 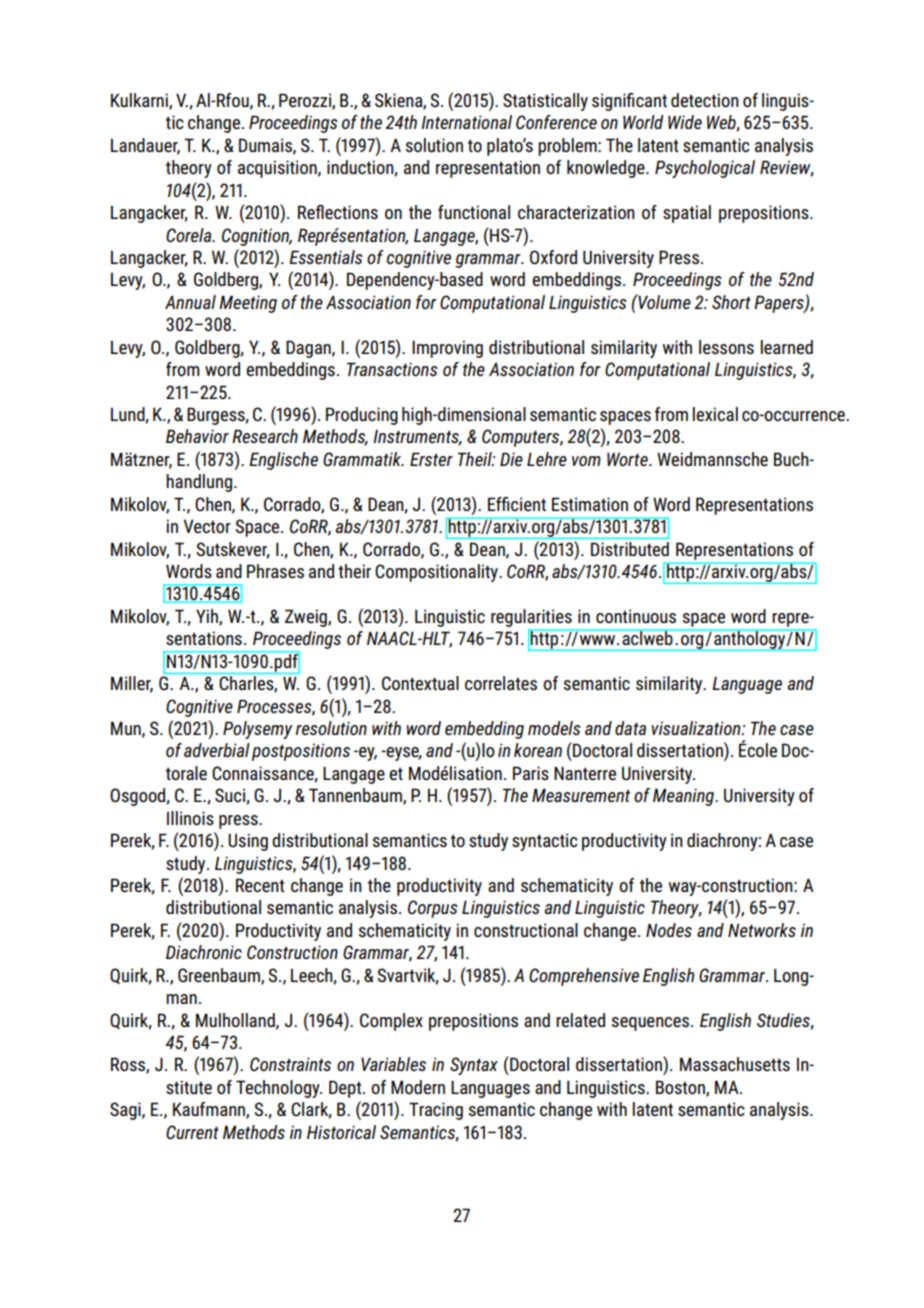 What do you see at coordinates (466, 122) in the screenshot?
I see `International` at bounding box center [466, 122].
